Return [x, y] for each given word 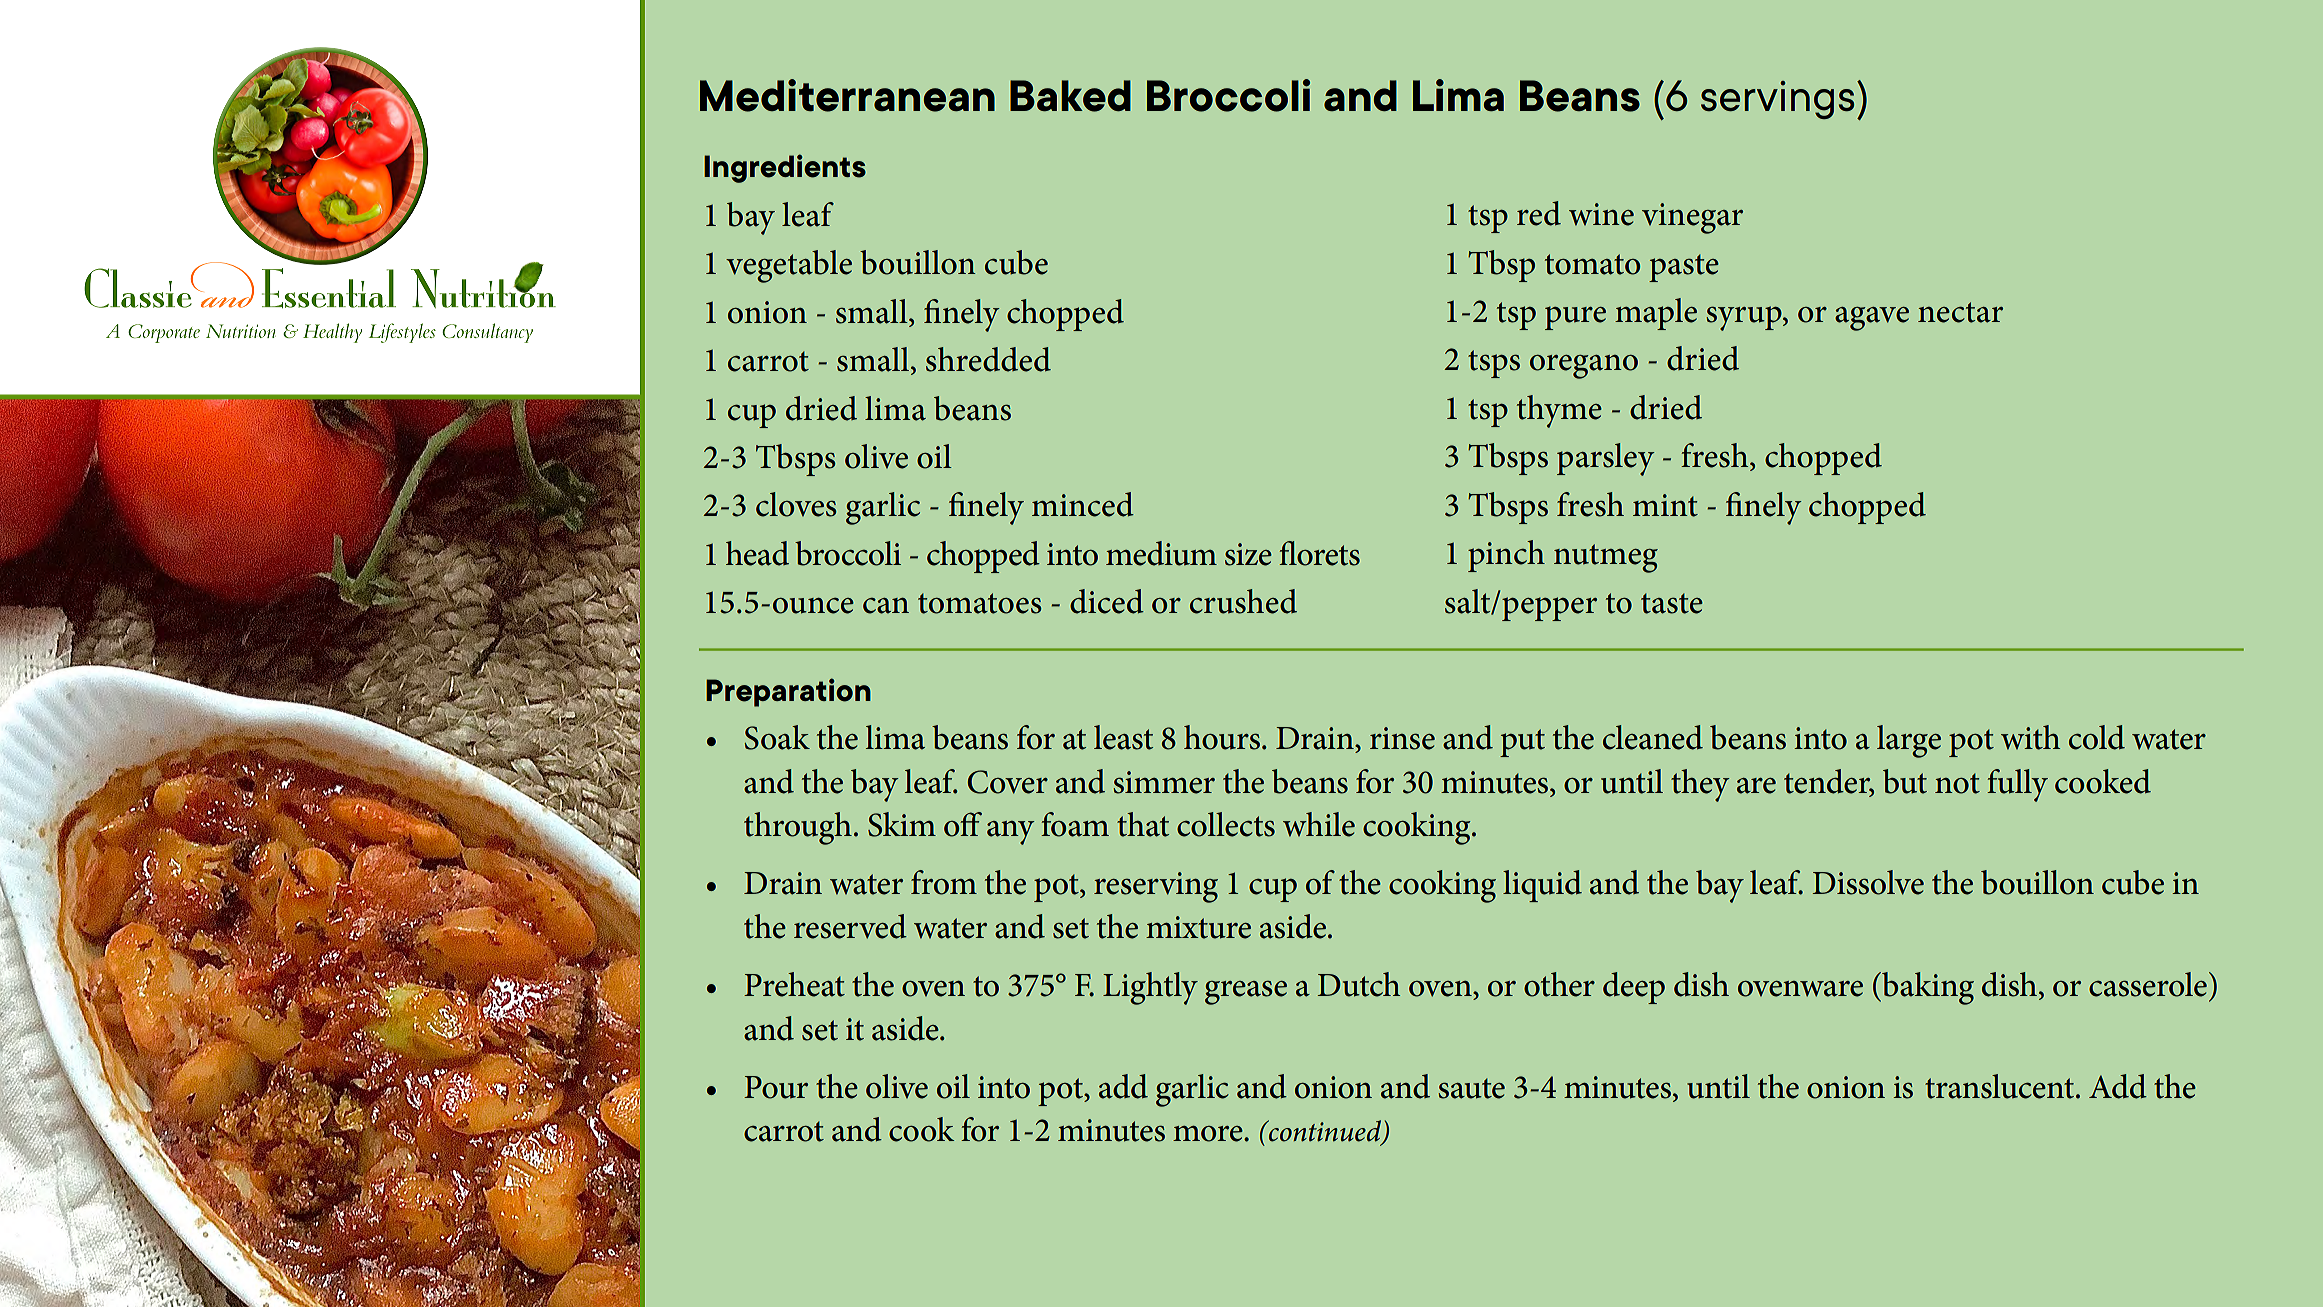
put [1522, 743]
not [1957, 783]
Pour [776, 1087]
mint [1665, 505]
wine [1601, 214]
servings [1777, 100]
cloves [796, 504]
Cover [1007, 782]
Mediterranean [847, 95]
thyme [1559, 411]
